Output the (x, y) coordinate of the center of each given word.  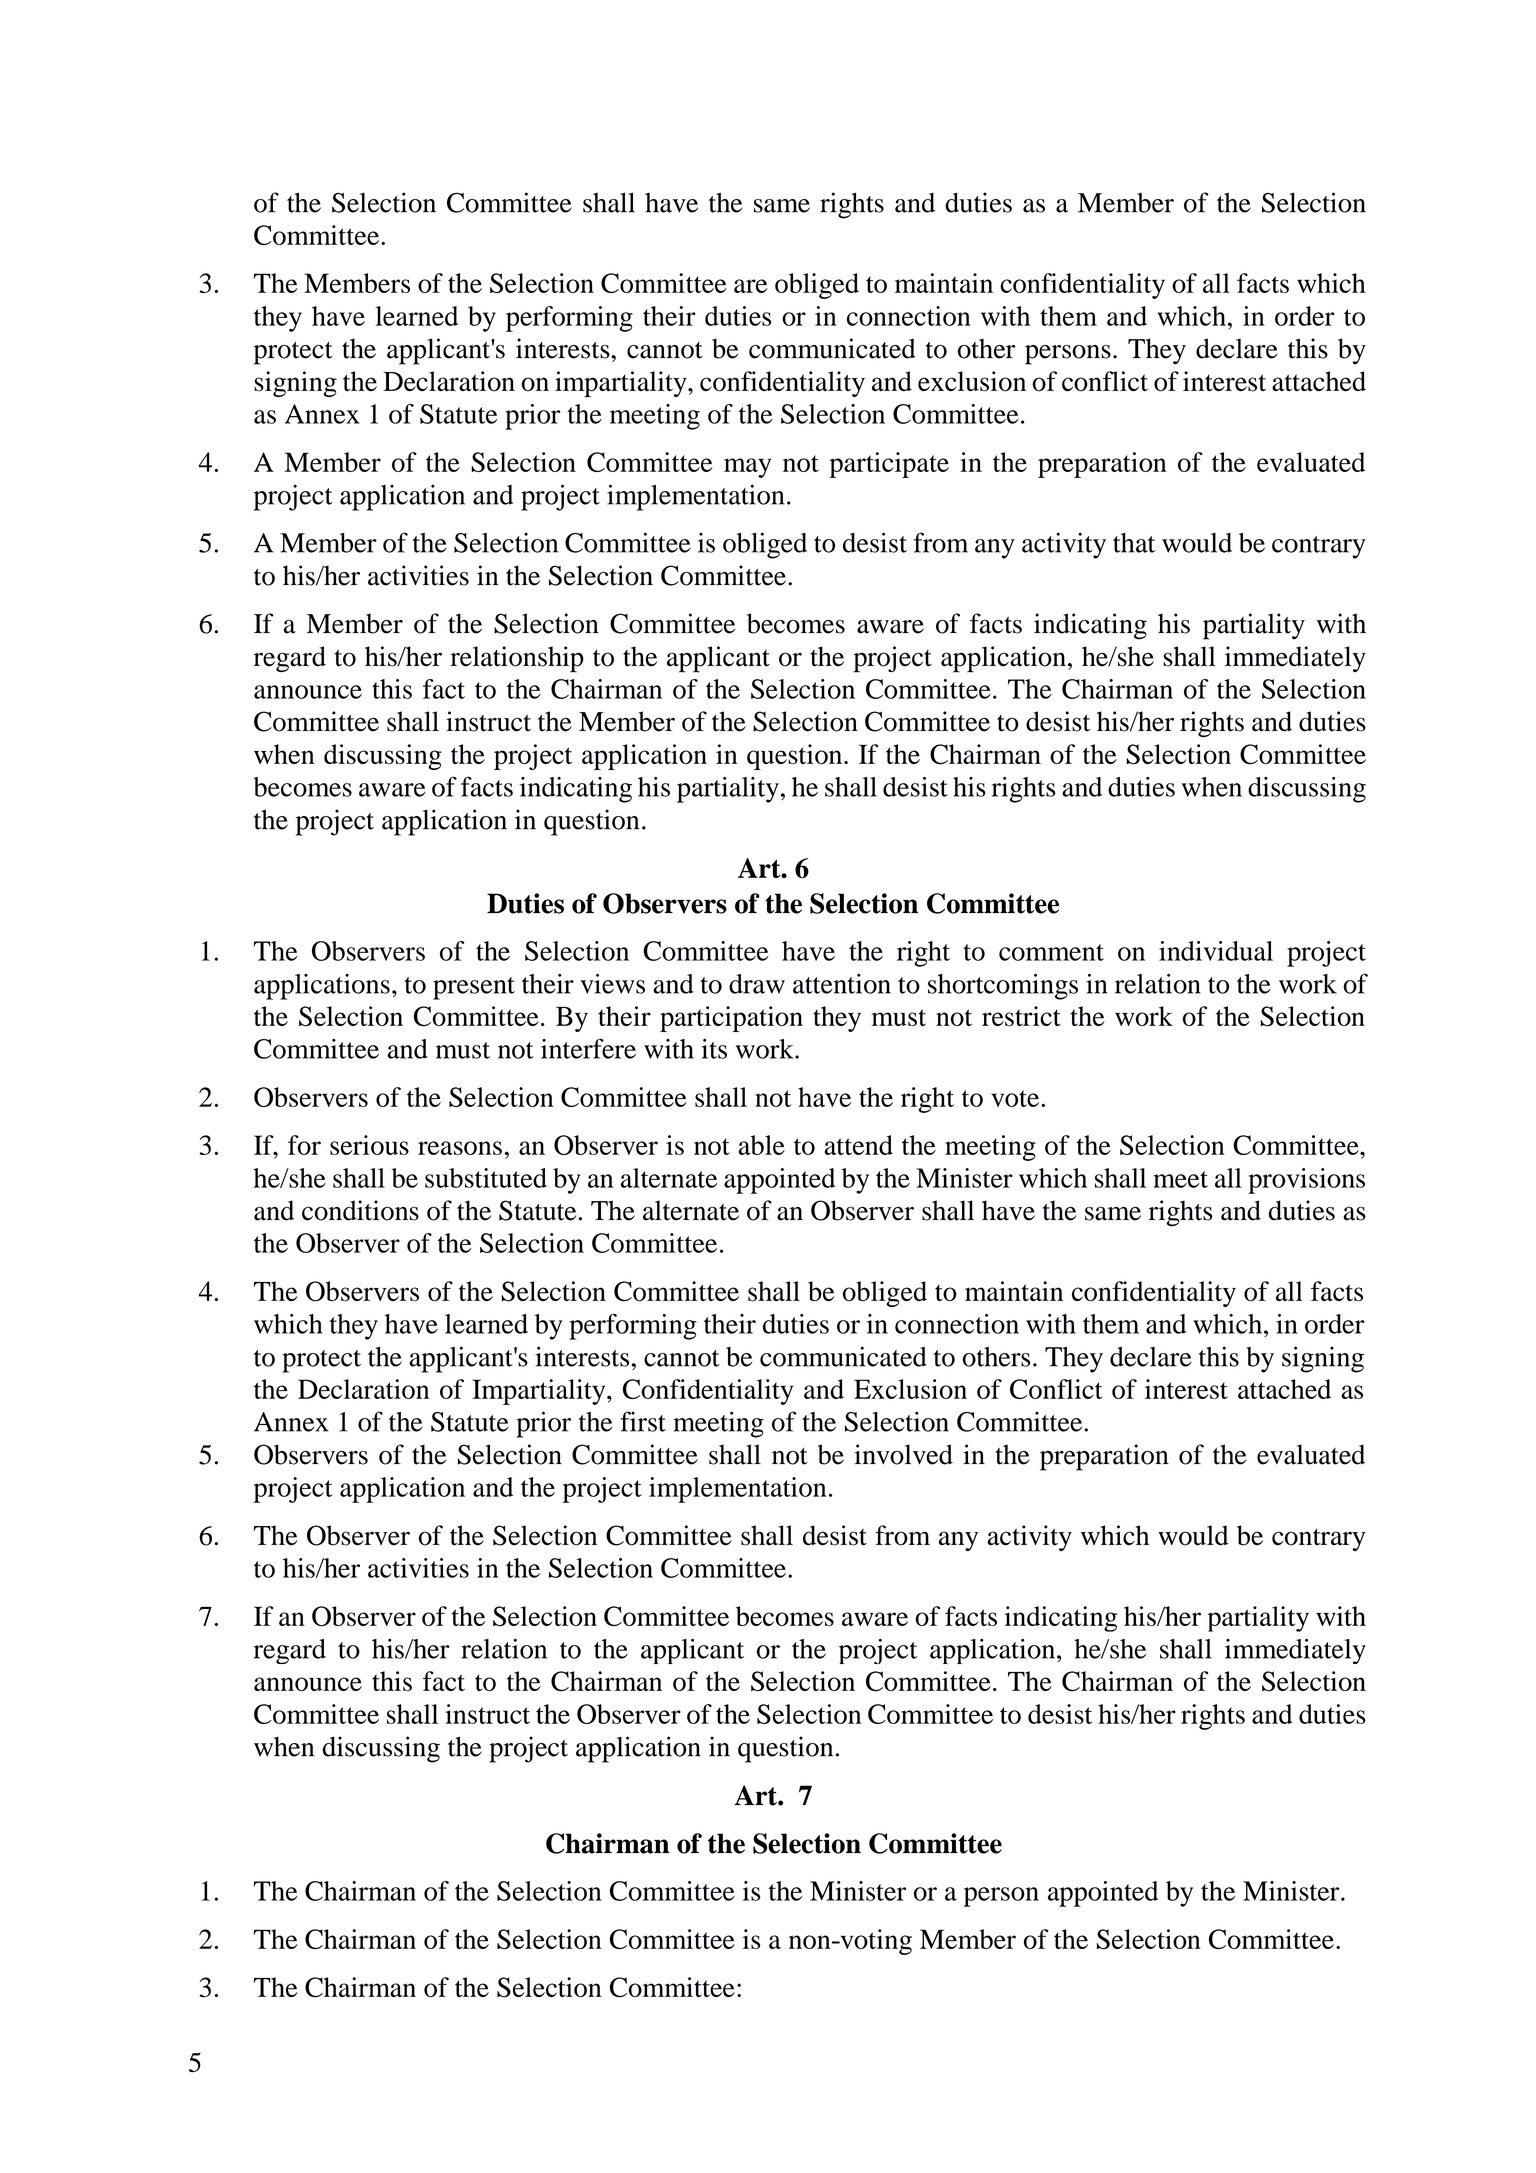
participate (889, 465)
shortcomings (1003, 987)
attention (842, 984)
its (714, 1049)
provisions (1306, 1181)
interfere (588, 1048)
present (474, 988)
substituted (486, 1178)
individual (1216, 951)
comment (1051, 952)
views (612, 983)
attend (858, 1145)
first (643, 1421)
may (747, 468)
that (1134, 543)
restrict (1021, 1016)
